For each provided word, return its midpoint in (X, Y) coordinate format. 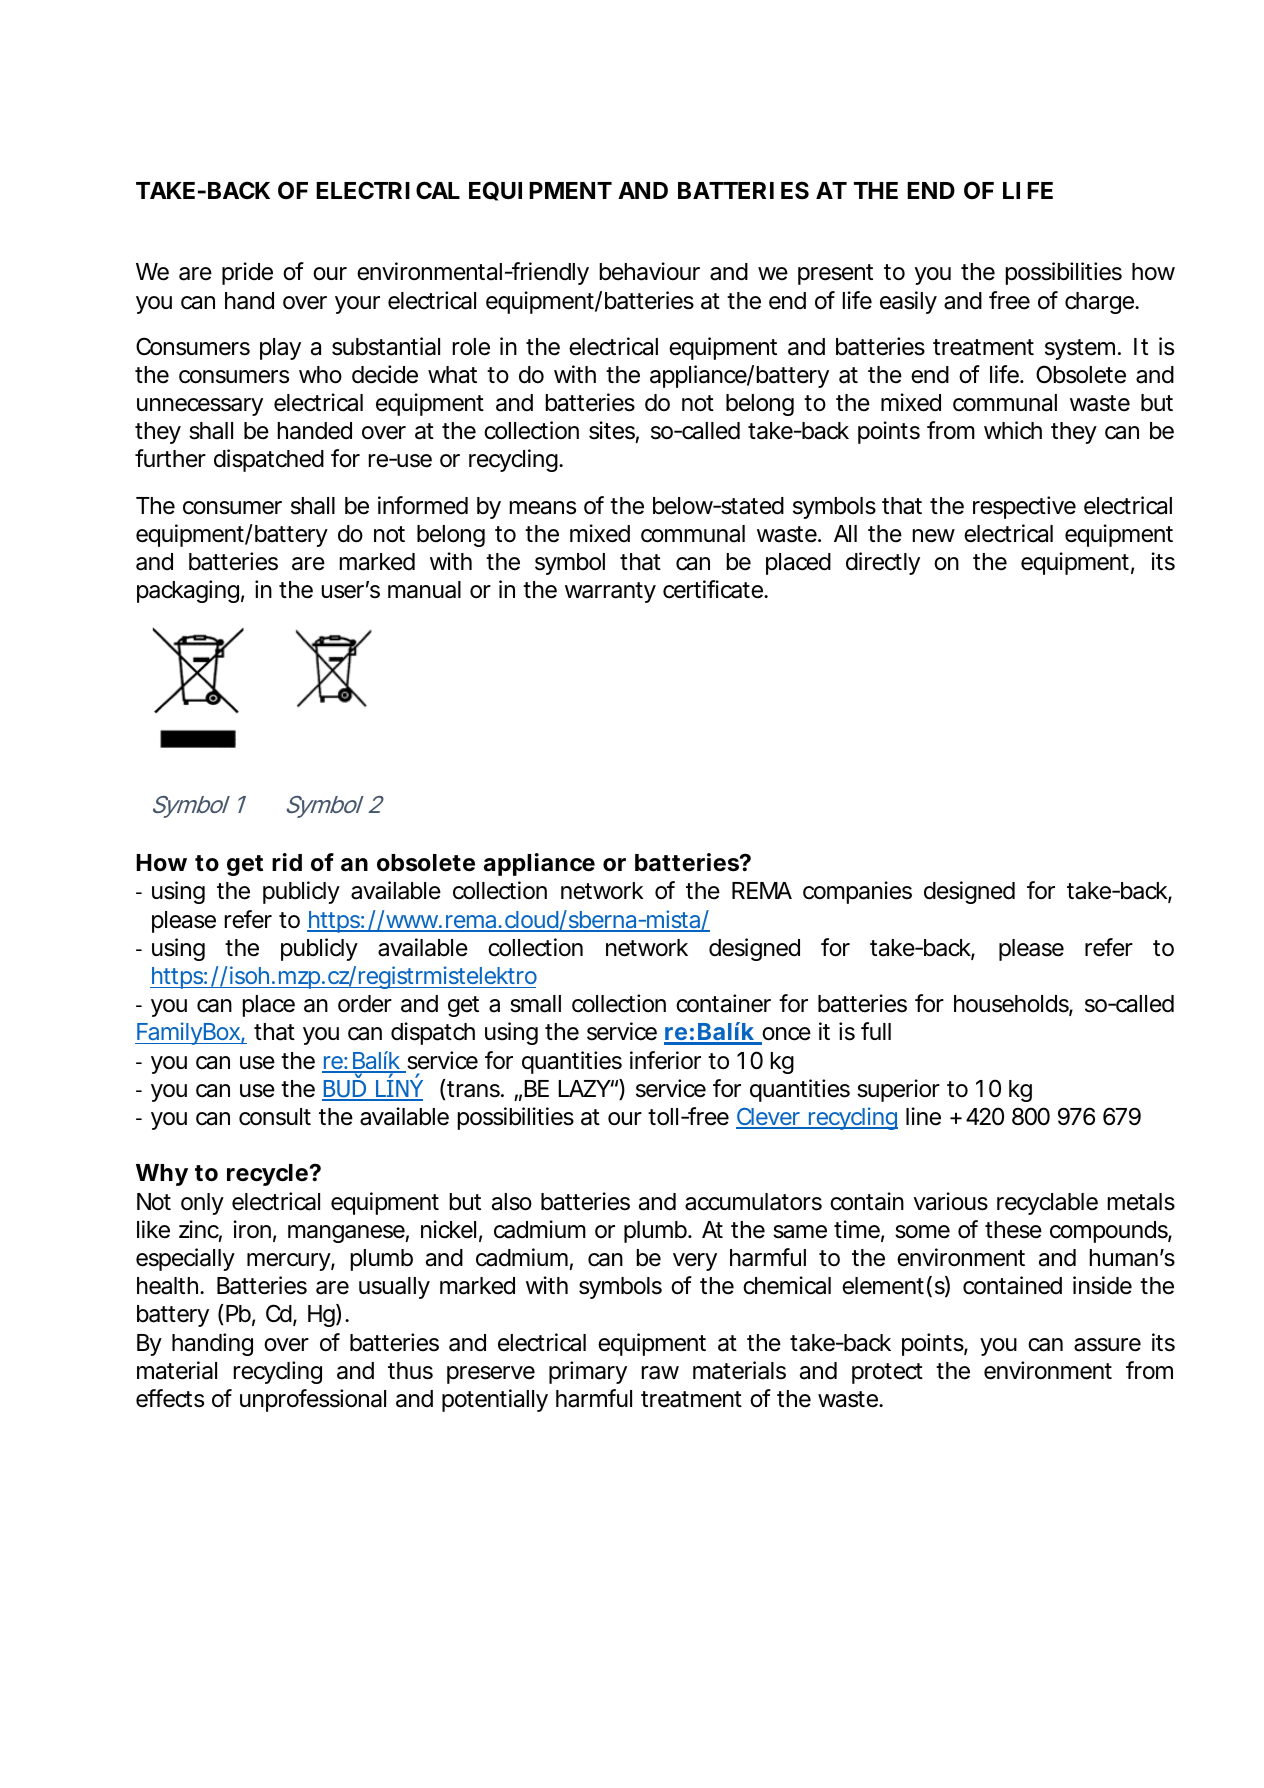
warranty (610, 592)
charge (1099, 303)
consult (275, 1117)
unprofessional (313, 1400)
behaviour (650, 271)
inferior (665, 1060)
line (923, 1116)
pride (247, 273)
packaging (188, 591)
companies (857, 892)
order (365, 1004)
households (1012, 1005)
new (934, 536)
